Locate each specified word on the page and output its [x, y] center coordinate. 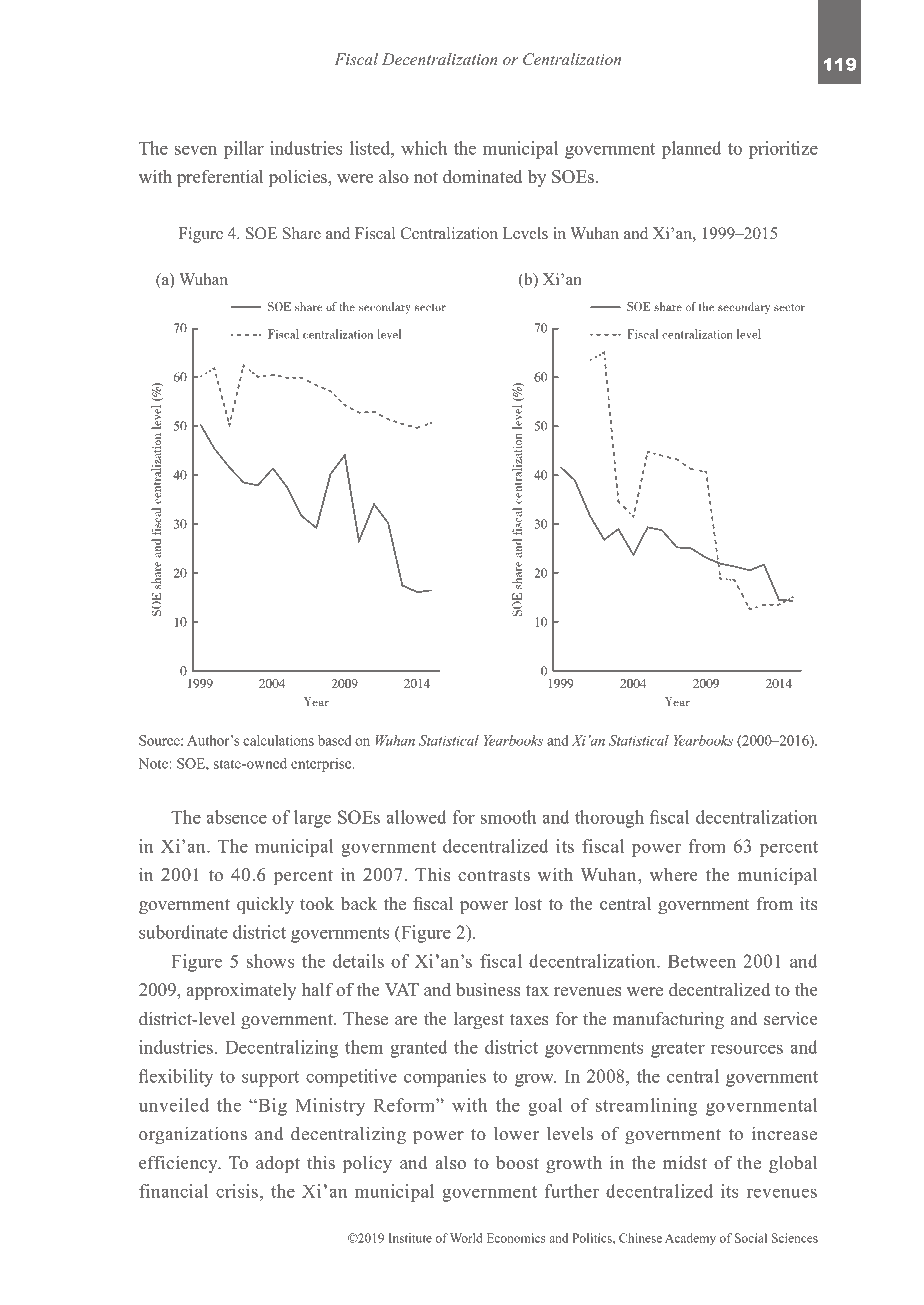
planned [692, 150]
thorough [609, 819]
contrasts [494, 876]
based [335, 740]
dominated [482, 176]
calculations [278, 740]
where [674, 874]
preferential [220, 178]
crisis [237, 1191]
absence [236, 817]
